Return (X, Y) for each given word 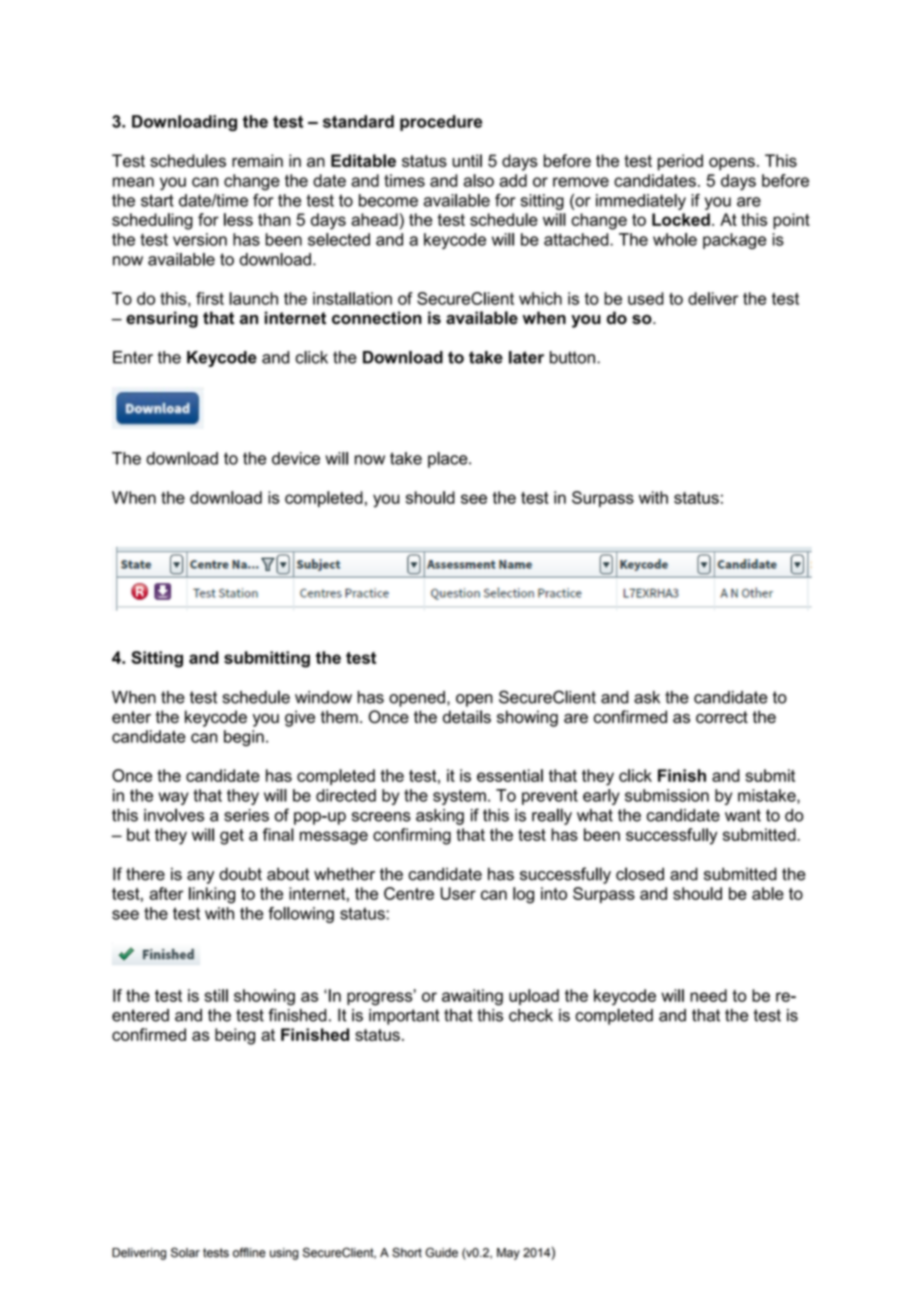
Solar (185, 1252)
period (680, 162)
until (467, 160)
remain (257, 160)
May (508, 1254)
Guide (441, 1252)
